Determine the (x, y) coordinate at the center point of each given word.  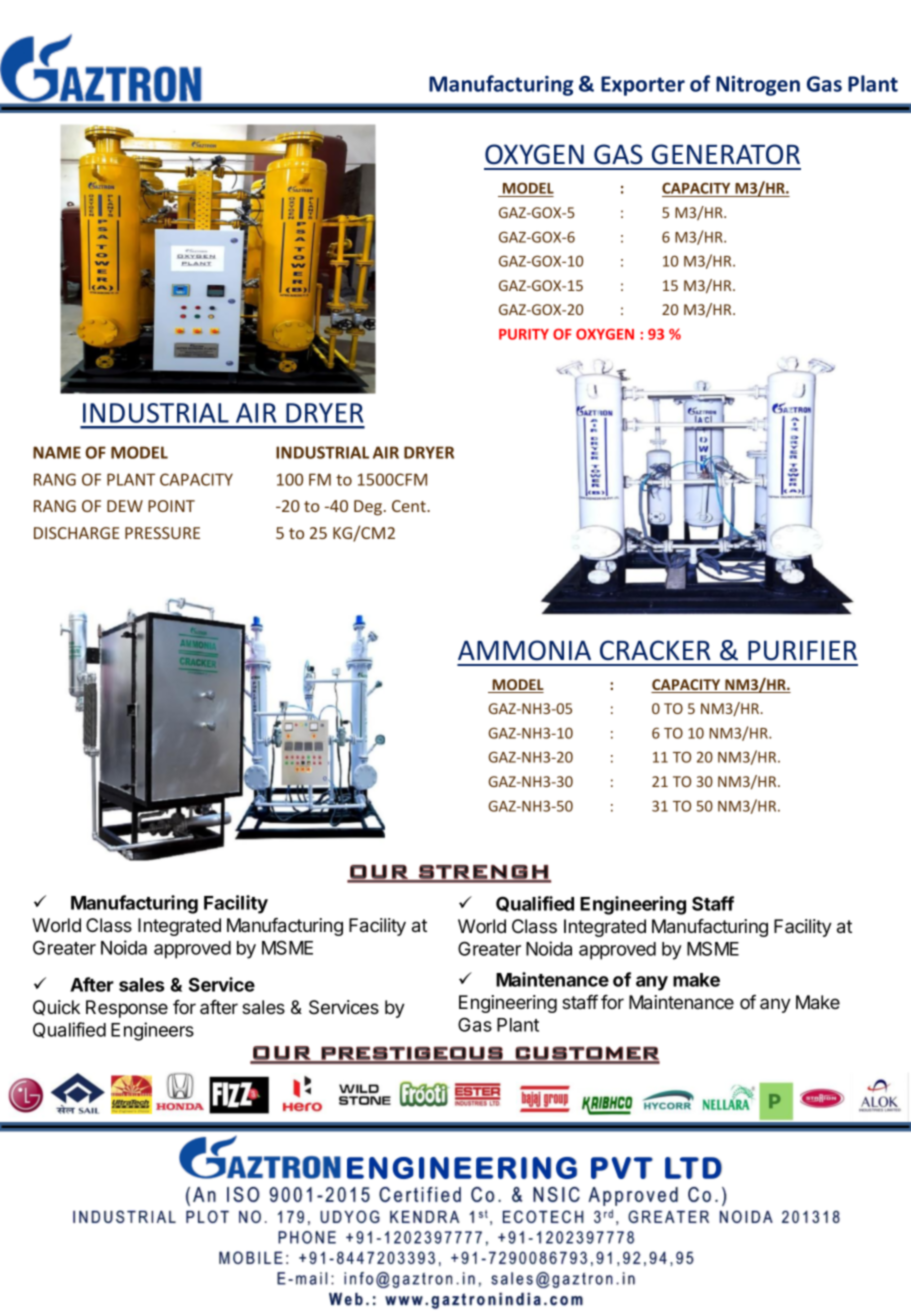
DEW (125, 506)
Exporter (643, 86)
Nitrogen (758, 86)
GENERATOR (726, 154)
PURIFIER (802, 650)
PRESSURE (162, 533)
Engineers (152, 1031)
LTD (693, 1168)
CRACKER (655, 650)
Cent (410, 506)
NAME (57, 452)
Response (127, 1009)
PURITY (524, 334)
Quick (56, 1008)
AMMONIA (524, 650)
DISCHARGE (76, 533)
